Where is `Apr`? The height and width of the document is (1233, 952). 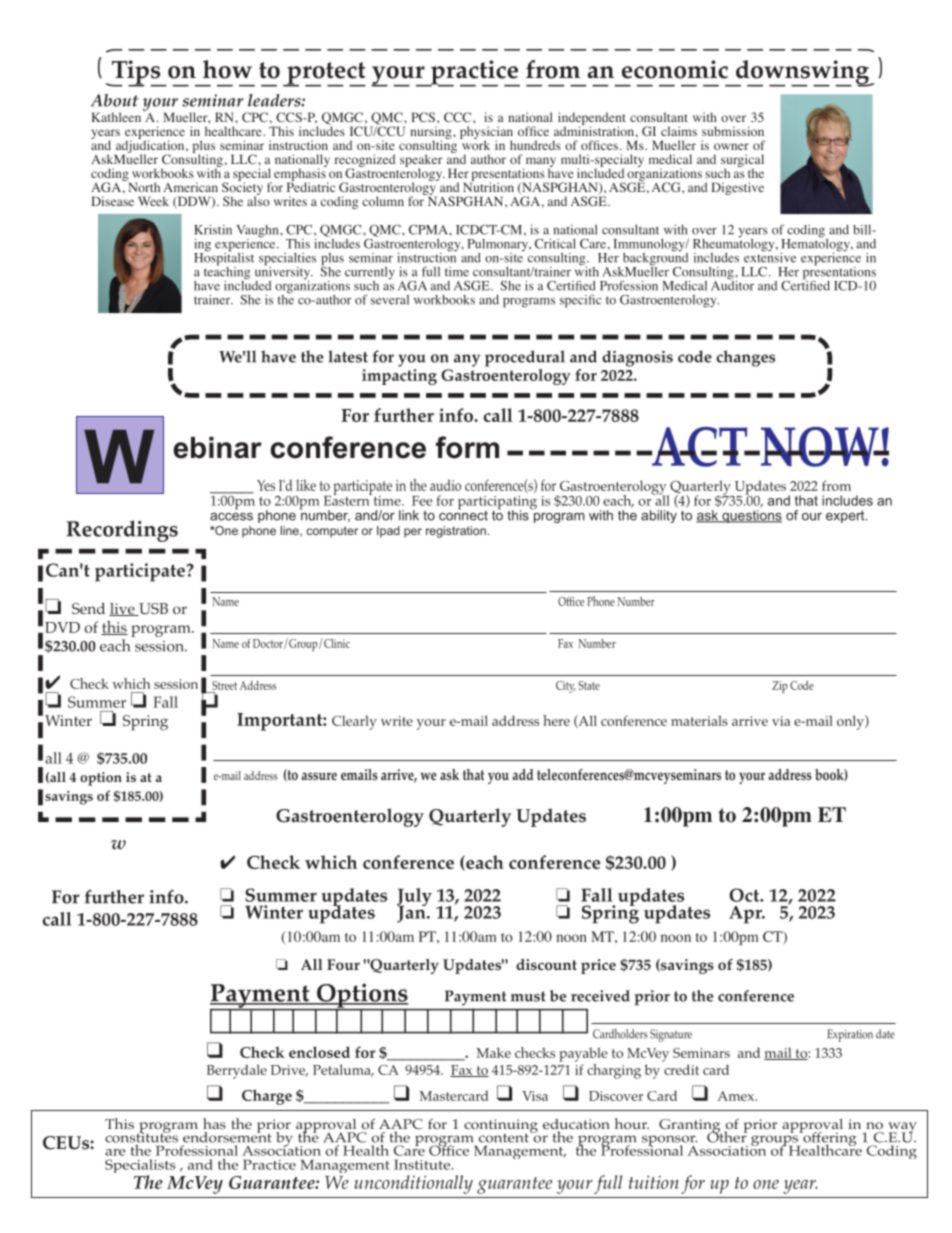
Apr is located at coordinates (746, 915).
